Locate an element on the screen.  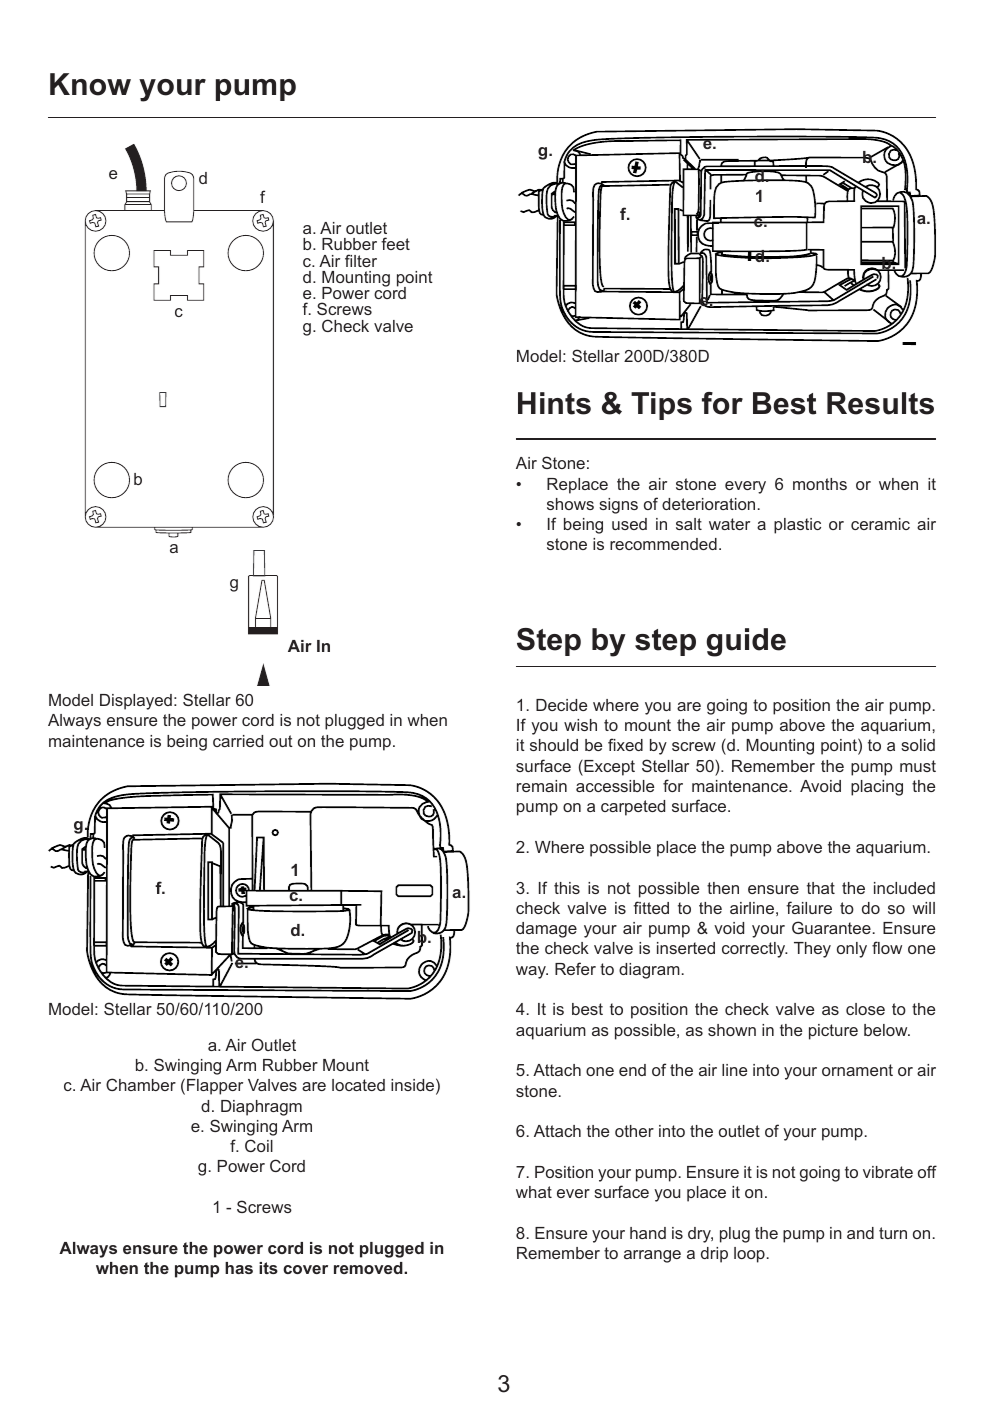
guide is located at coordinates (746, 642).
